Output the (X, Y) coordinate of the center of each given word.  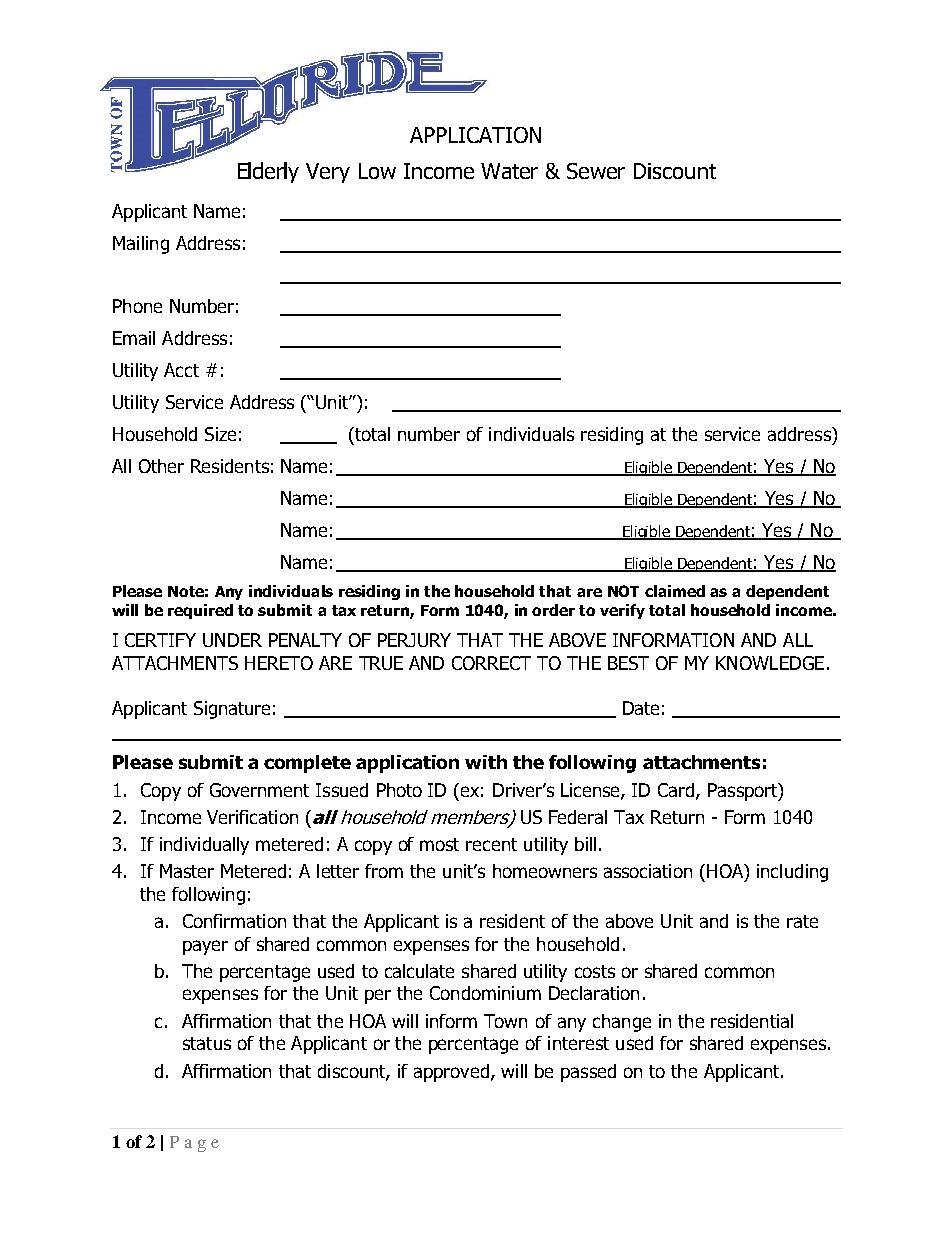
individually (204, 846)
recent (491, 844)
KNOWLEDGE (770, 663)
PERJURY (414, 640)
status (207, 1043)
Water (509, 171)
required (200, 611)
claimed (675, 591)
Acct (181, 370)
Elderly (268, 172)
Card (677, 791)
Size (220, 434)
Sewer (596, 171)
